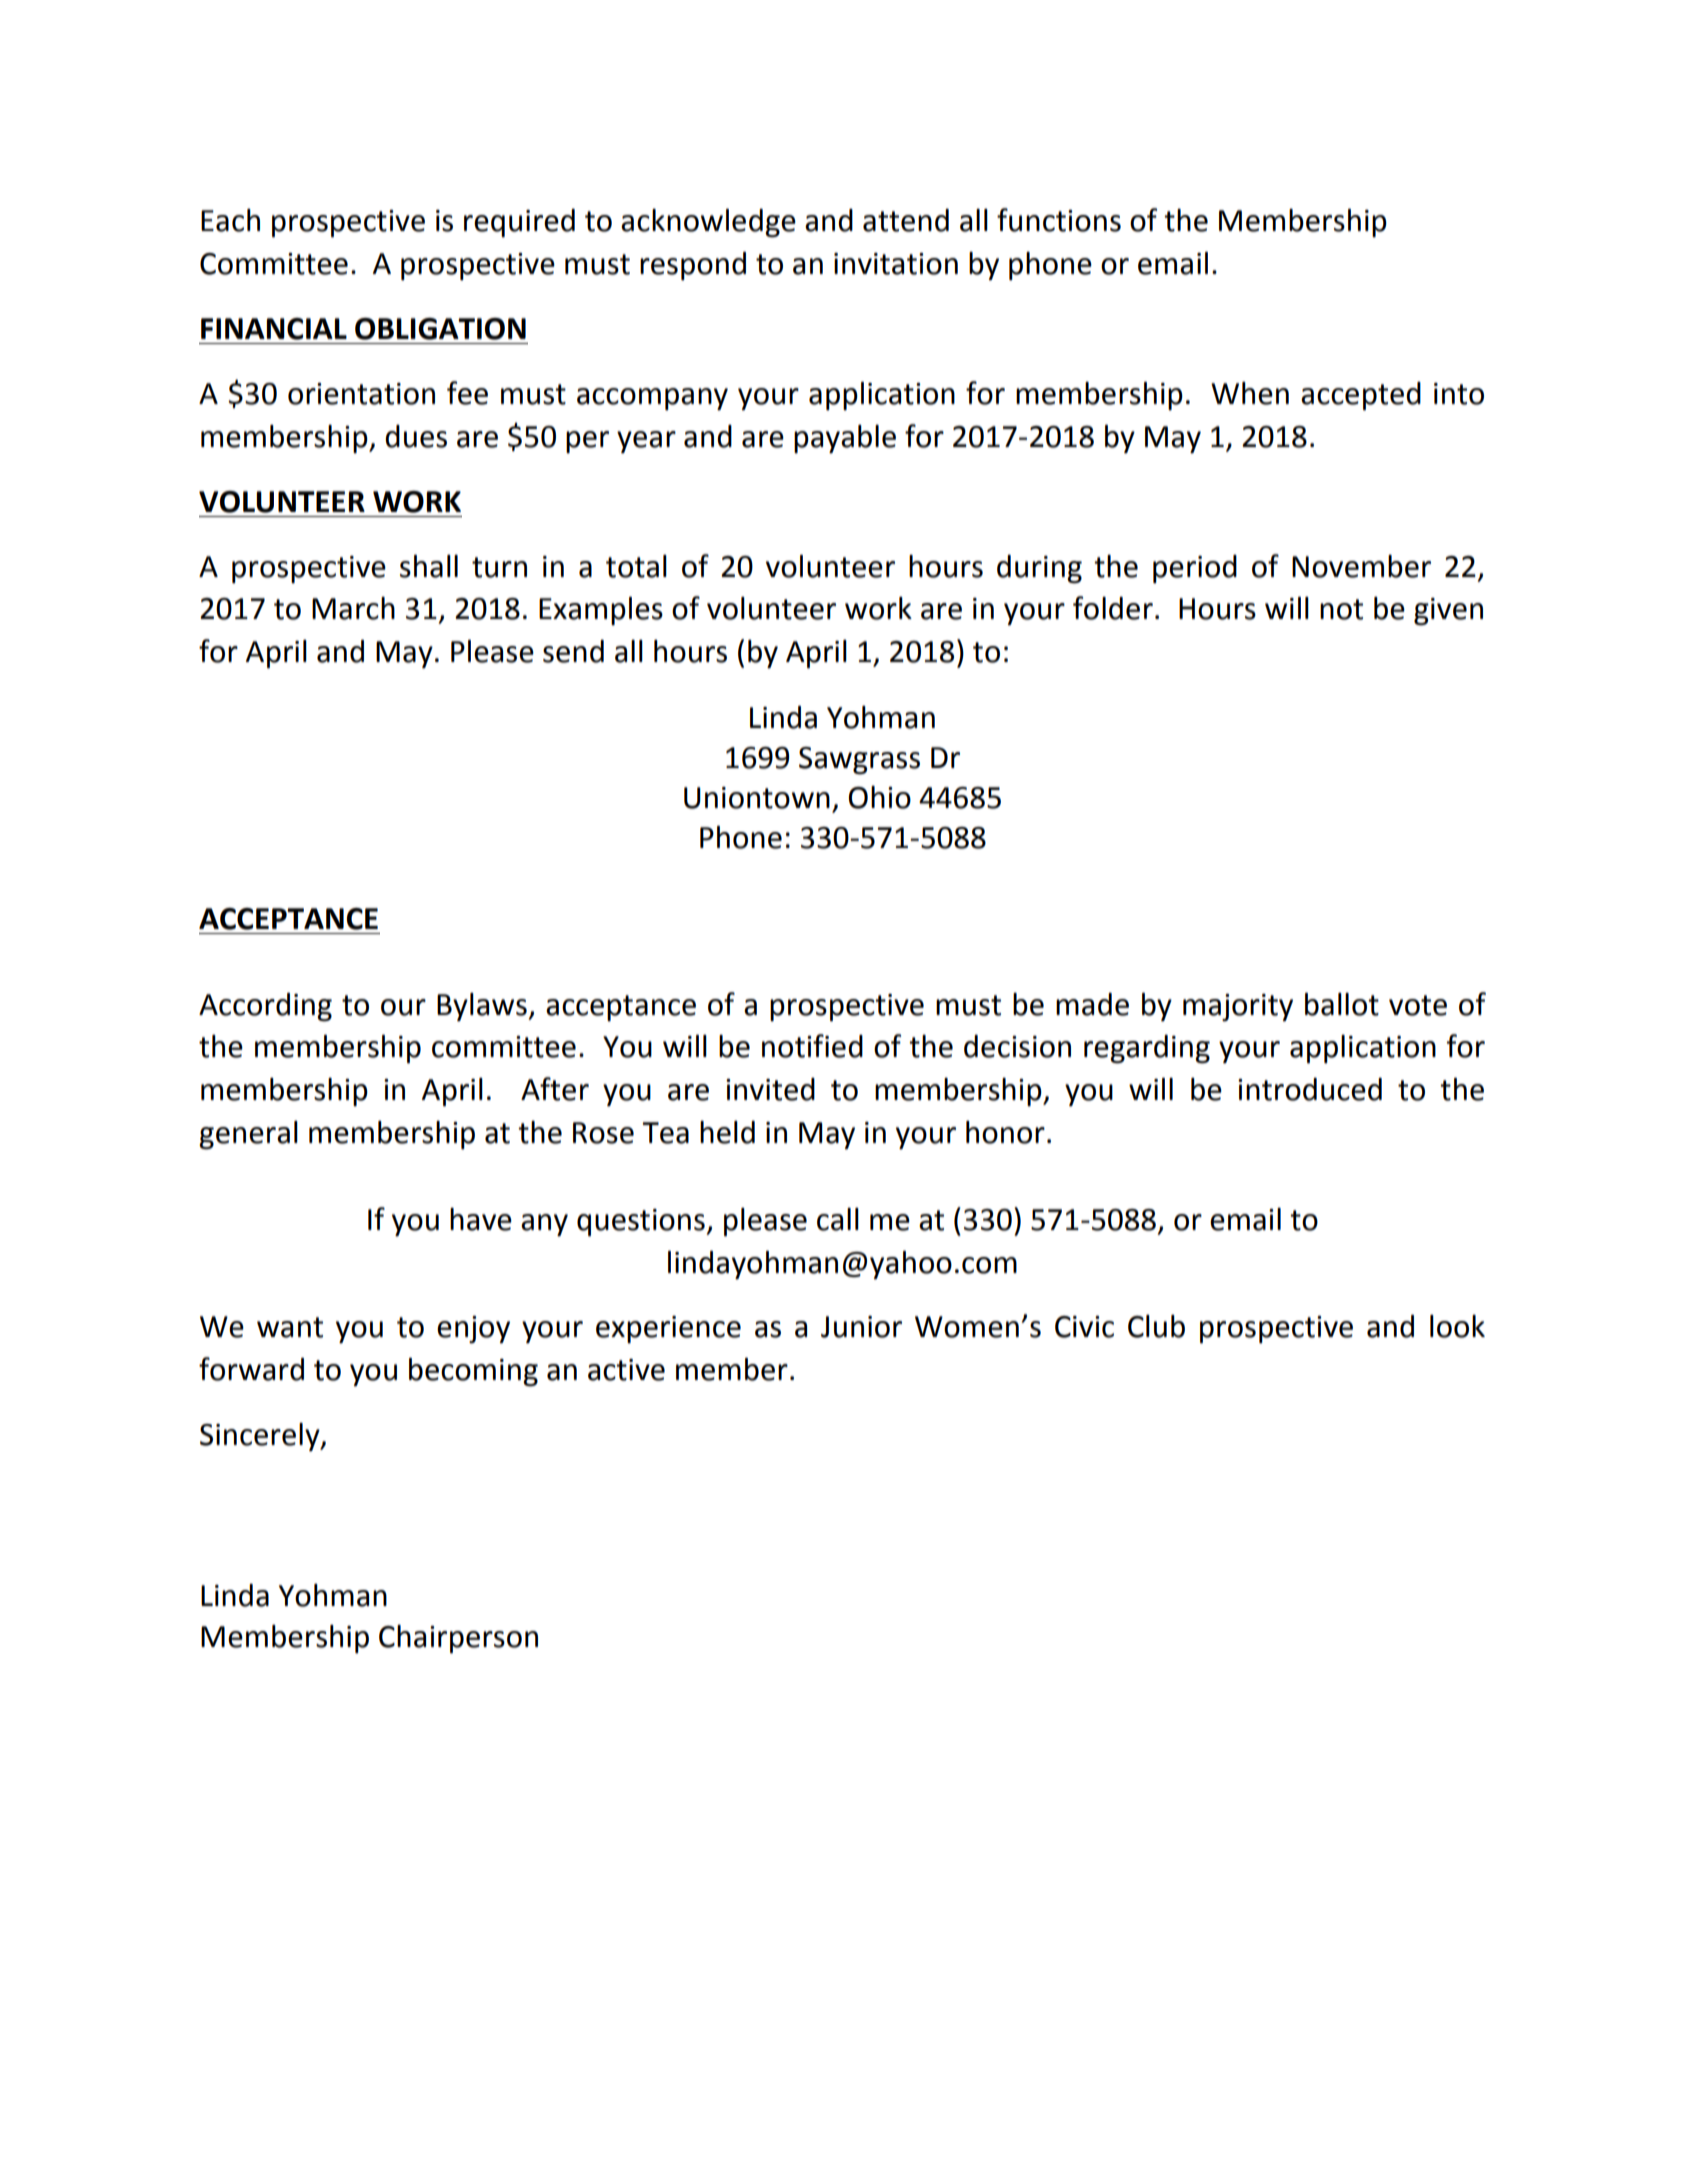 The width and height of the screenshot is (1682, 2177). Describe the element at coordinates (248, 1135) in the screenshot. I see `general` at that location.
